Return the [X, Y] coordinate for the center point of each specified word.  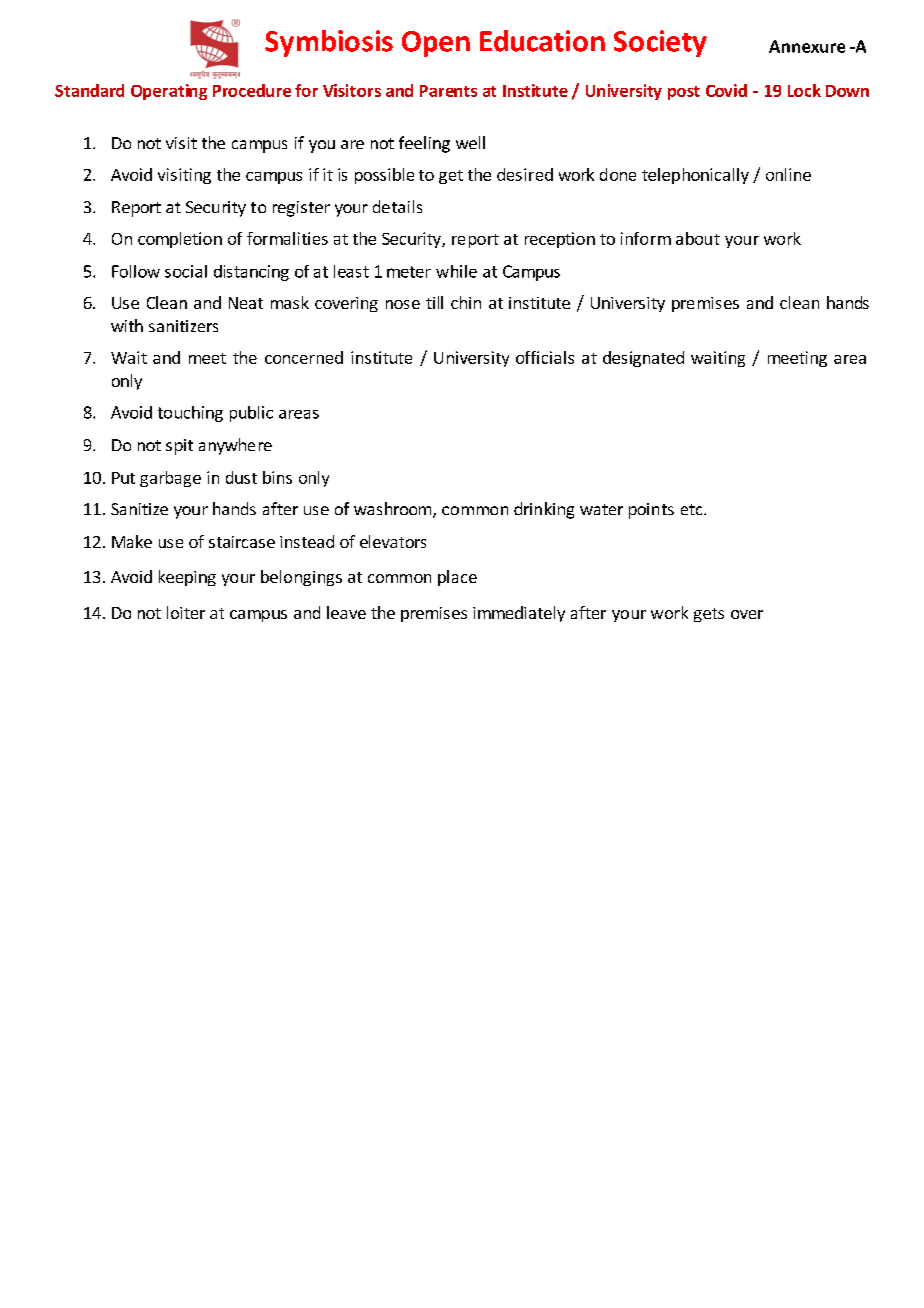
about [698, 238]
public [251, 414]
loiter [186, 612]
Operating [169, 92]
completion [180, 240]
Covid [726, 90]
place [457, 578]
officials [545, 357]
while [456, 271]
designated [643, 359]
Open [436, 44]
